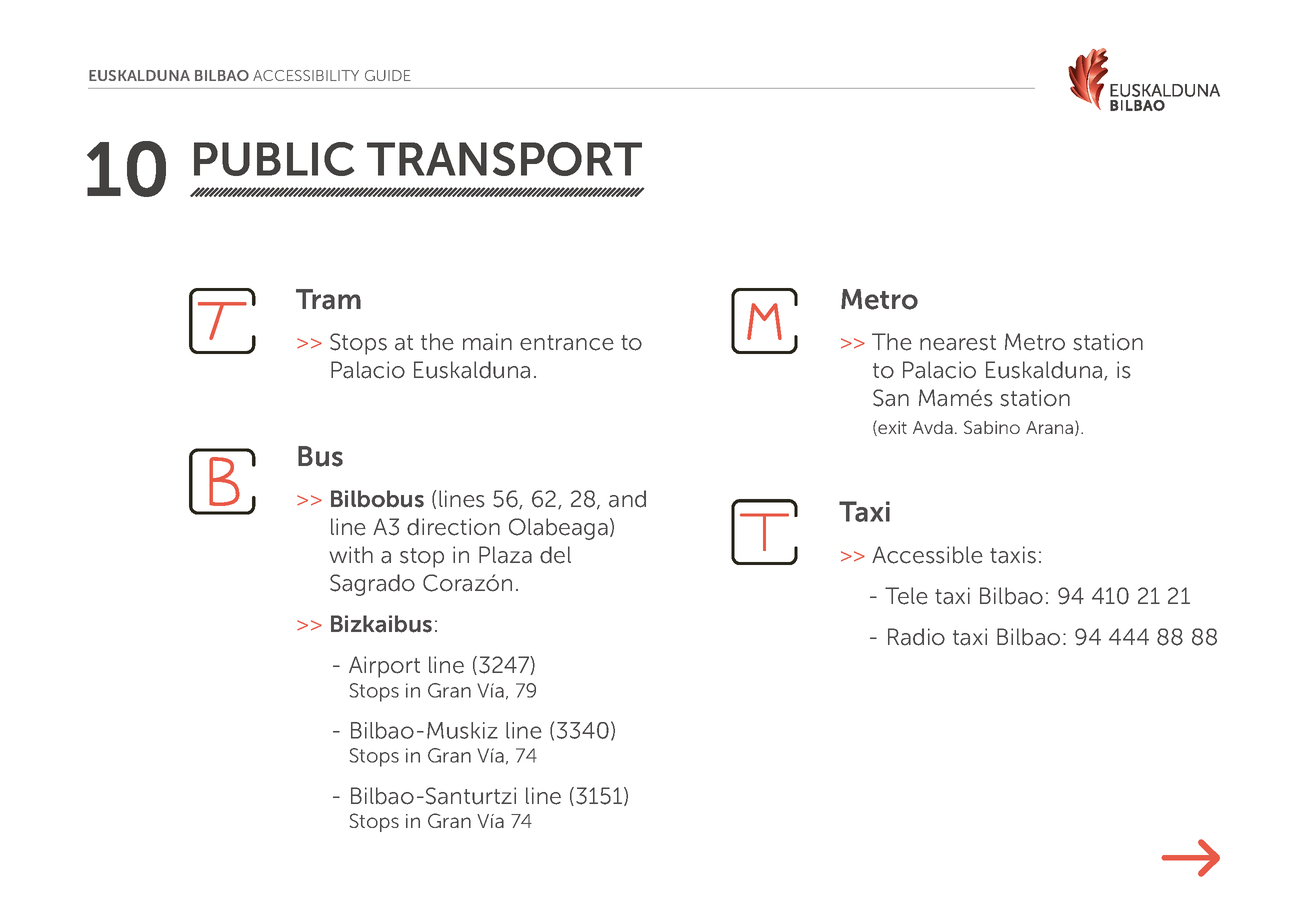  What do you see at coordinates (487, 342) in the page?
I see `main` at bounding box center [487, 342].
